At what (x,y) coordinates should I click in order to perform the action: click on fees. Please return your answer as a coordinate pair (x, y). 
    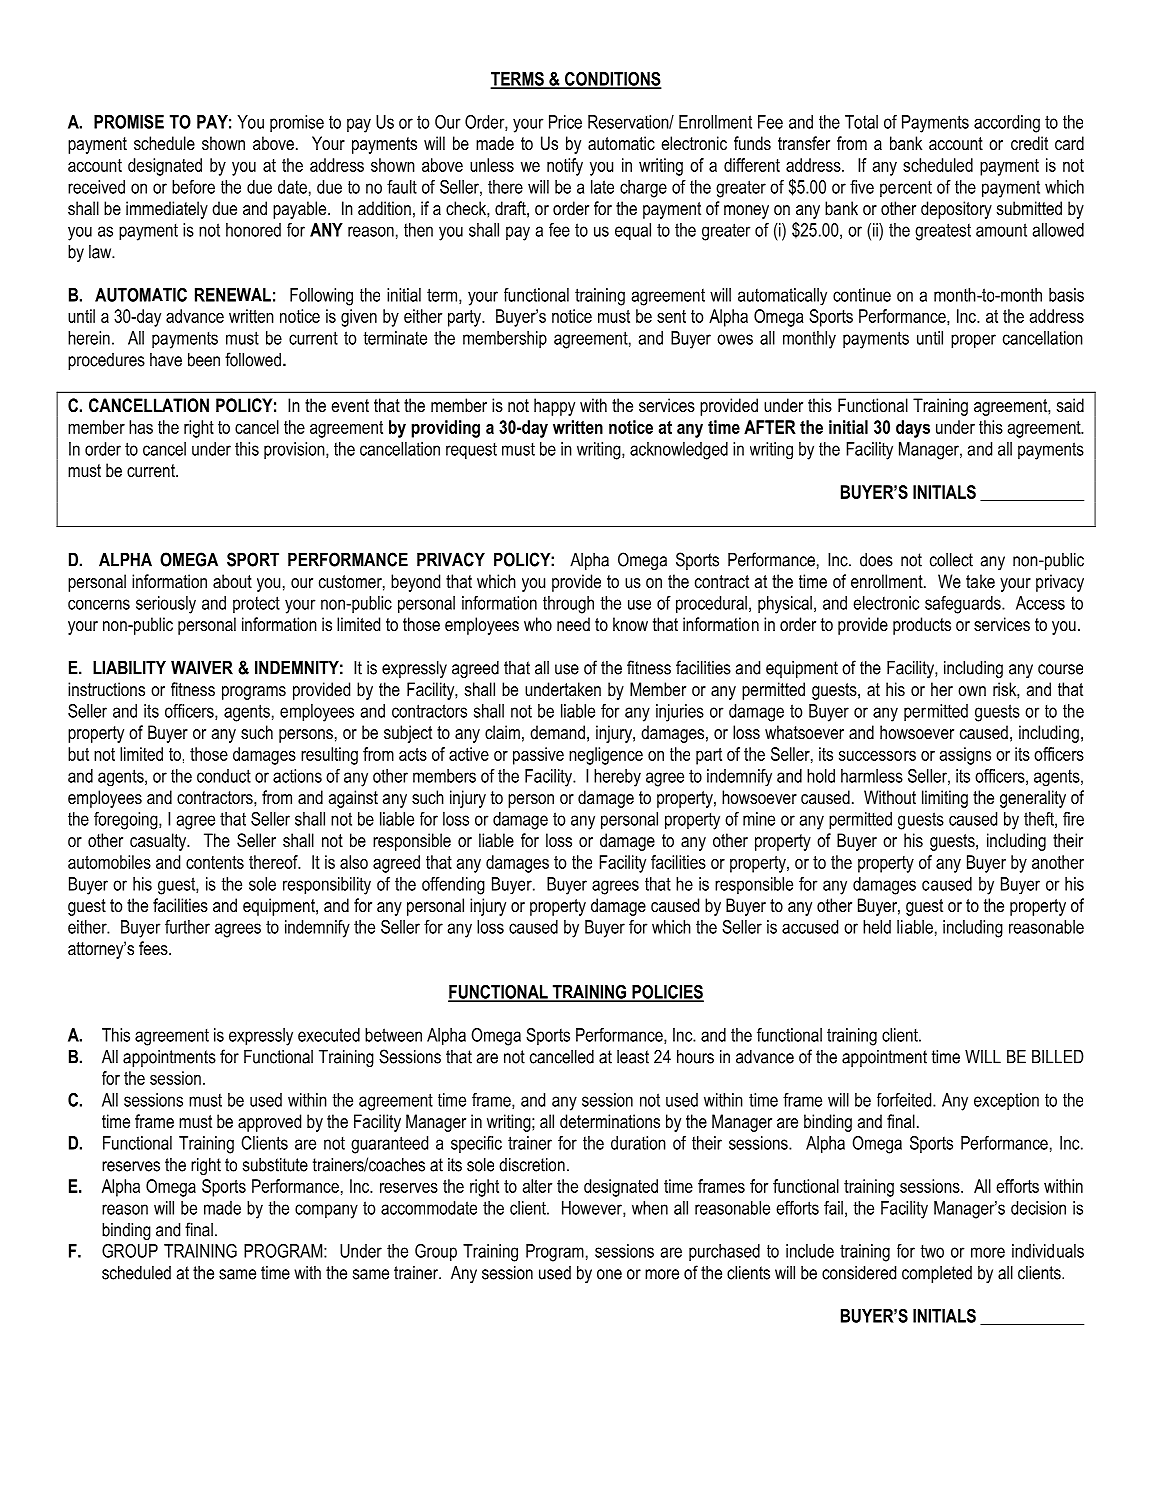
    Looking at the image, I should click on (154, 948).
